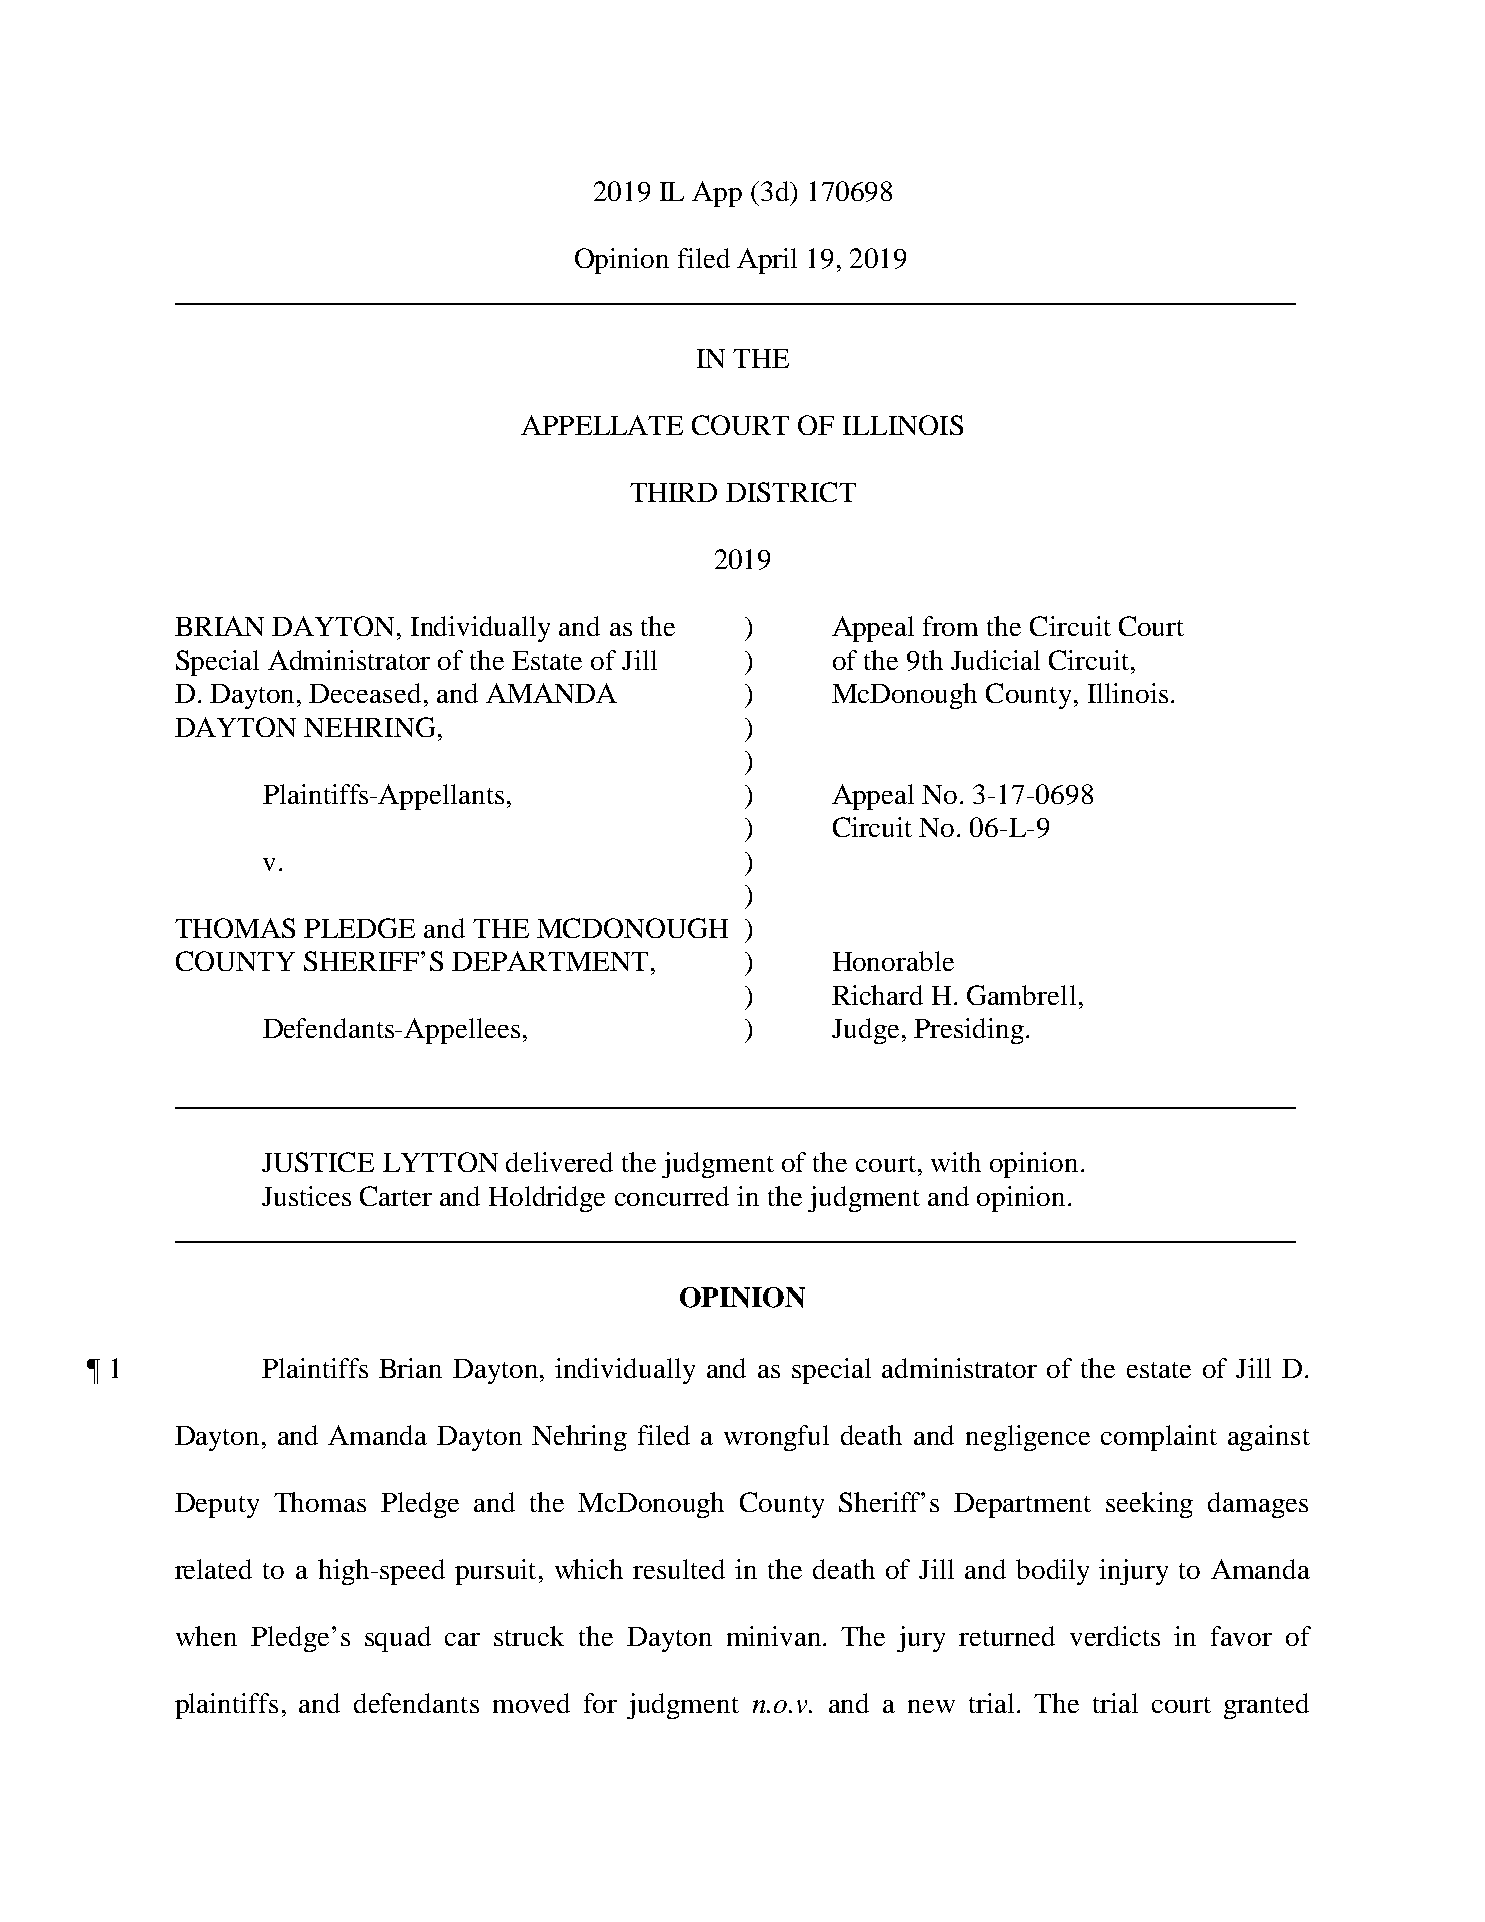 The image size is (1485, 1922). Describe the element at coordinates (365, 693) in the page. I see `Deceased` at that location.
